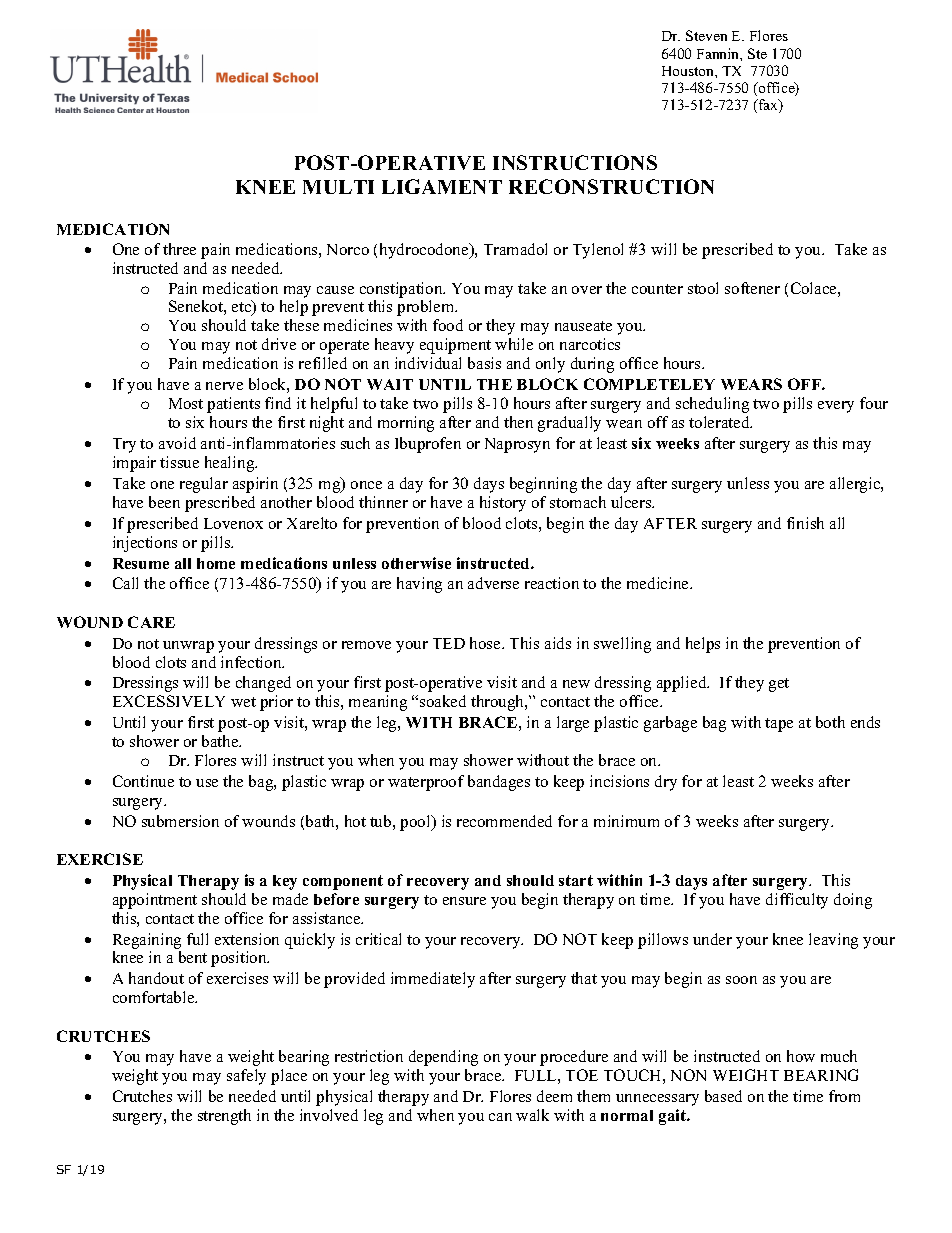 The width and height of the image is (952, 1233). I want to click on home, so click(216, 563).
